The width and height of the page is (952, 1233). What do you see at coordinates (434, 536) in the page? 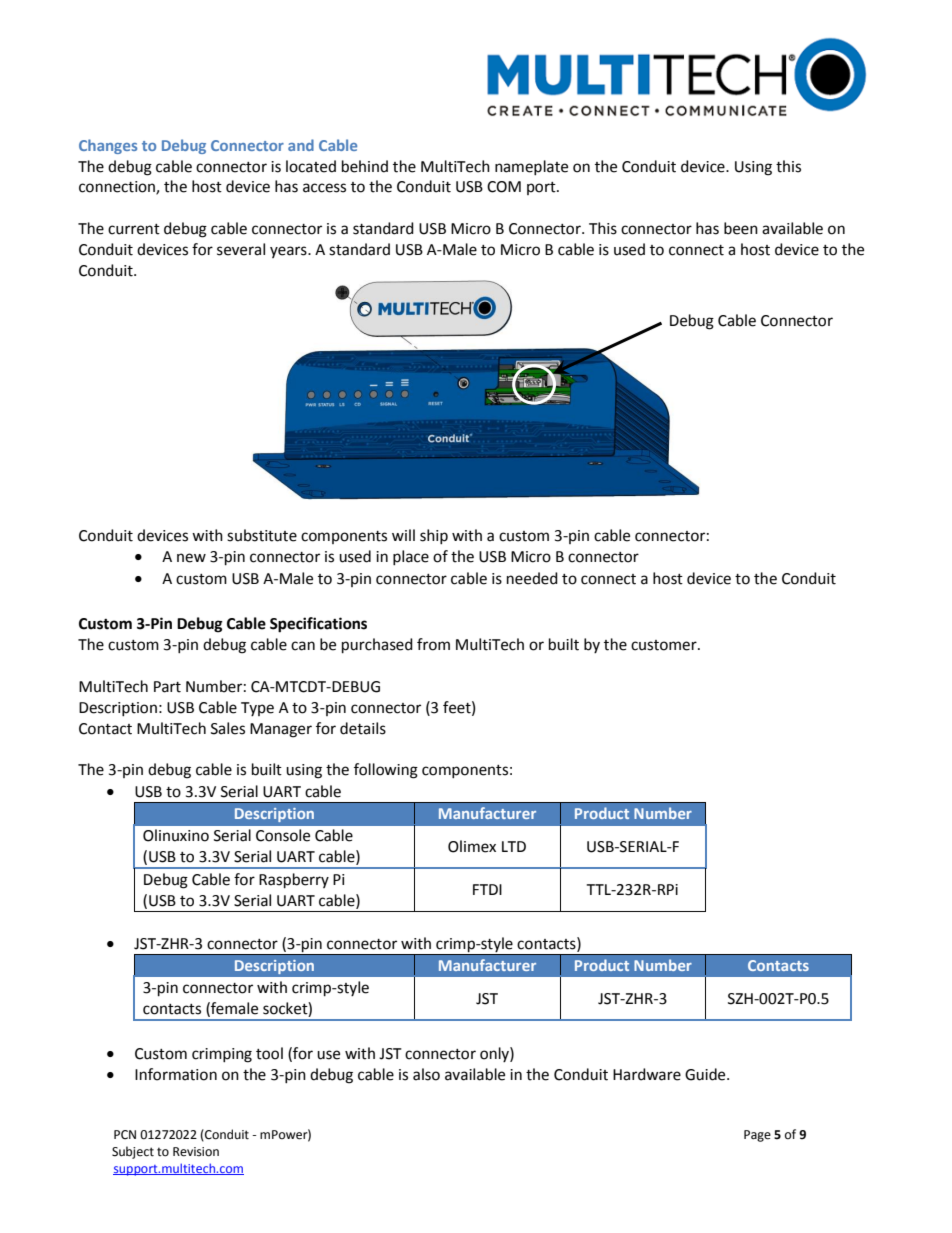
I see `ship` at bounding box center [434, 536].
